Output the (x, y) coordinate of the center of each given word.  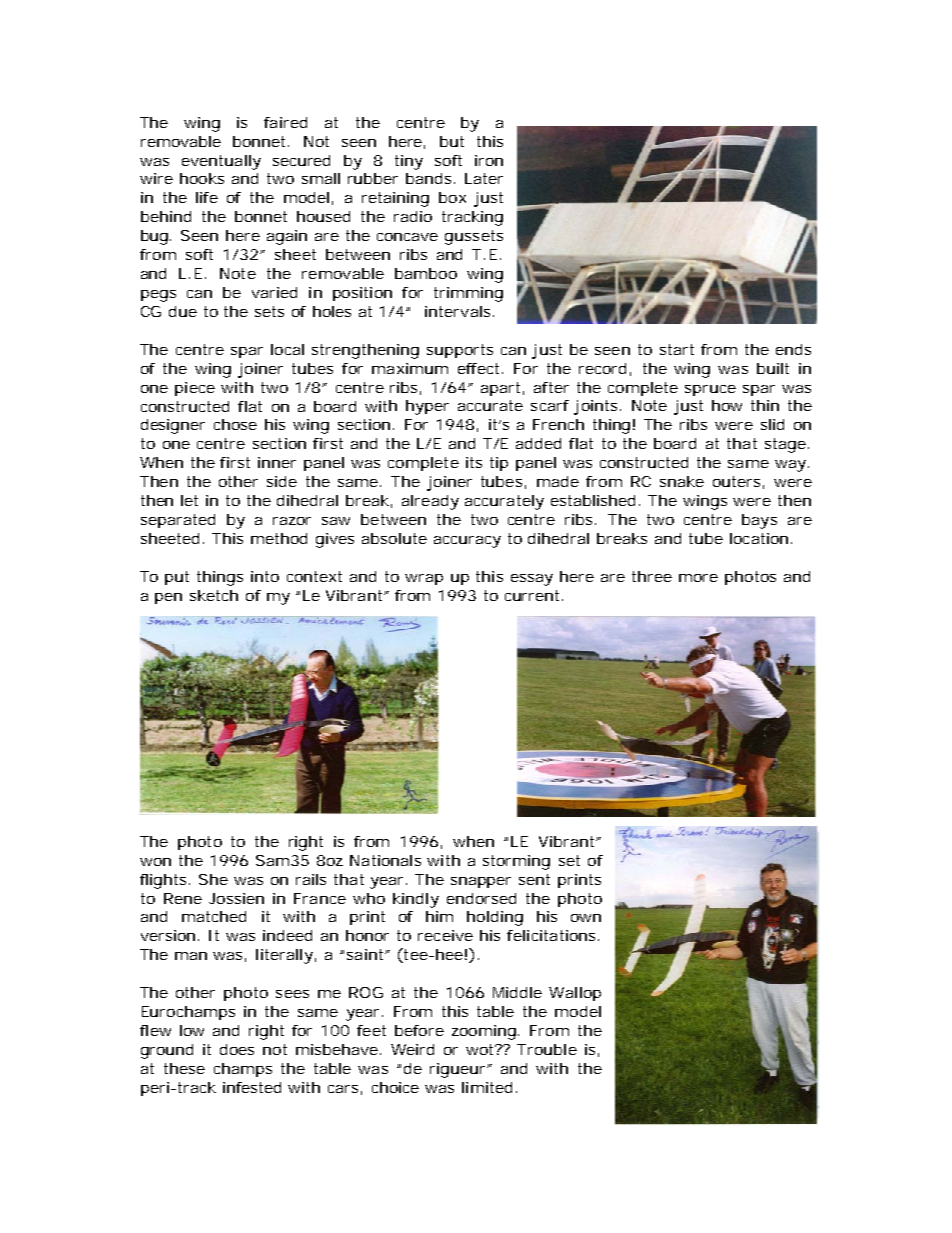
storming (516, 862)
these (184, 1068)
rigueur (460, 1070)
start (677, 349)
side (282, 481)
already (430, 502)
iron (489, 160)
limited (489, 1087)
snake (682, 481)
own (586, 918)
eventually (221, 162)
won (155, 862)
